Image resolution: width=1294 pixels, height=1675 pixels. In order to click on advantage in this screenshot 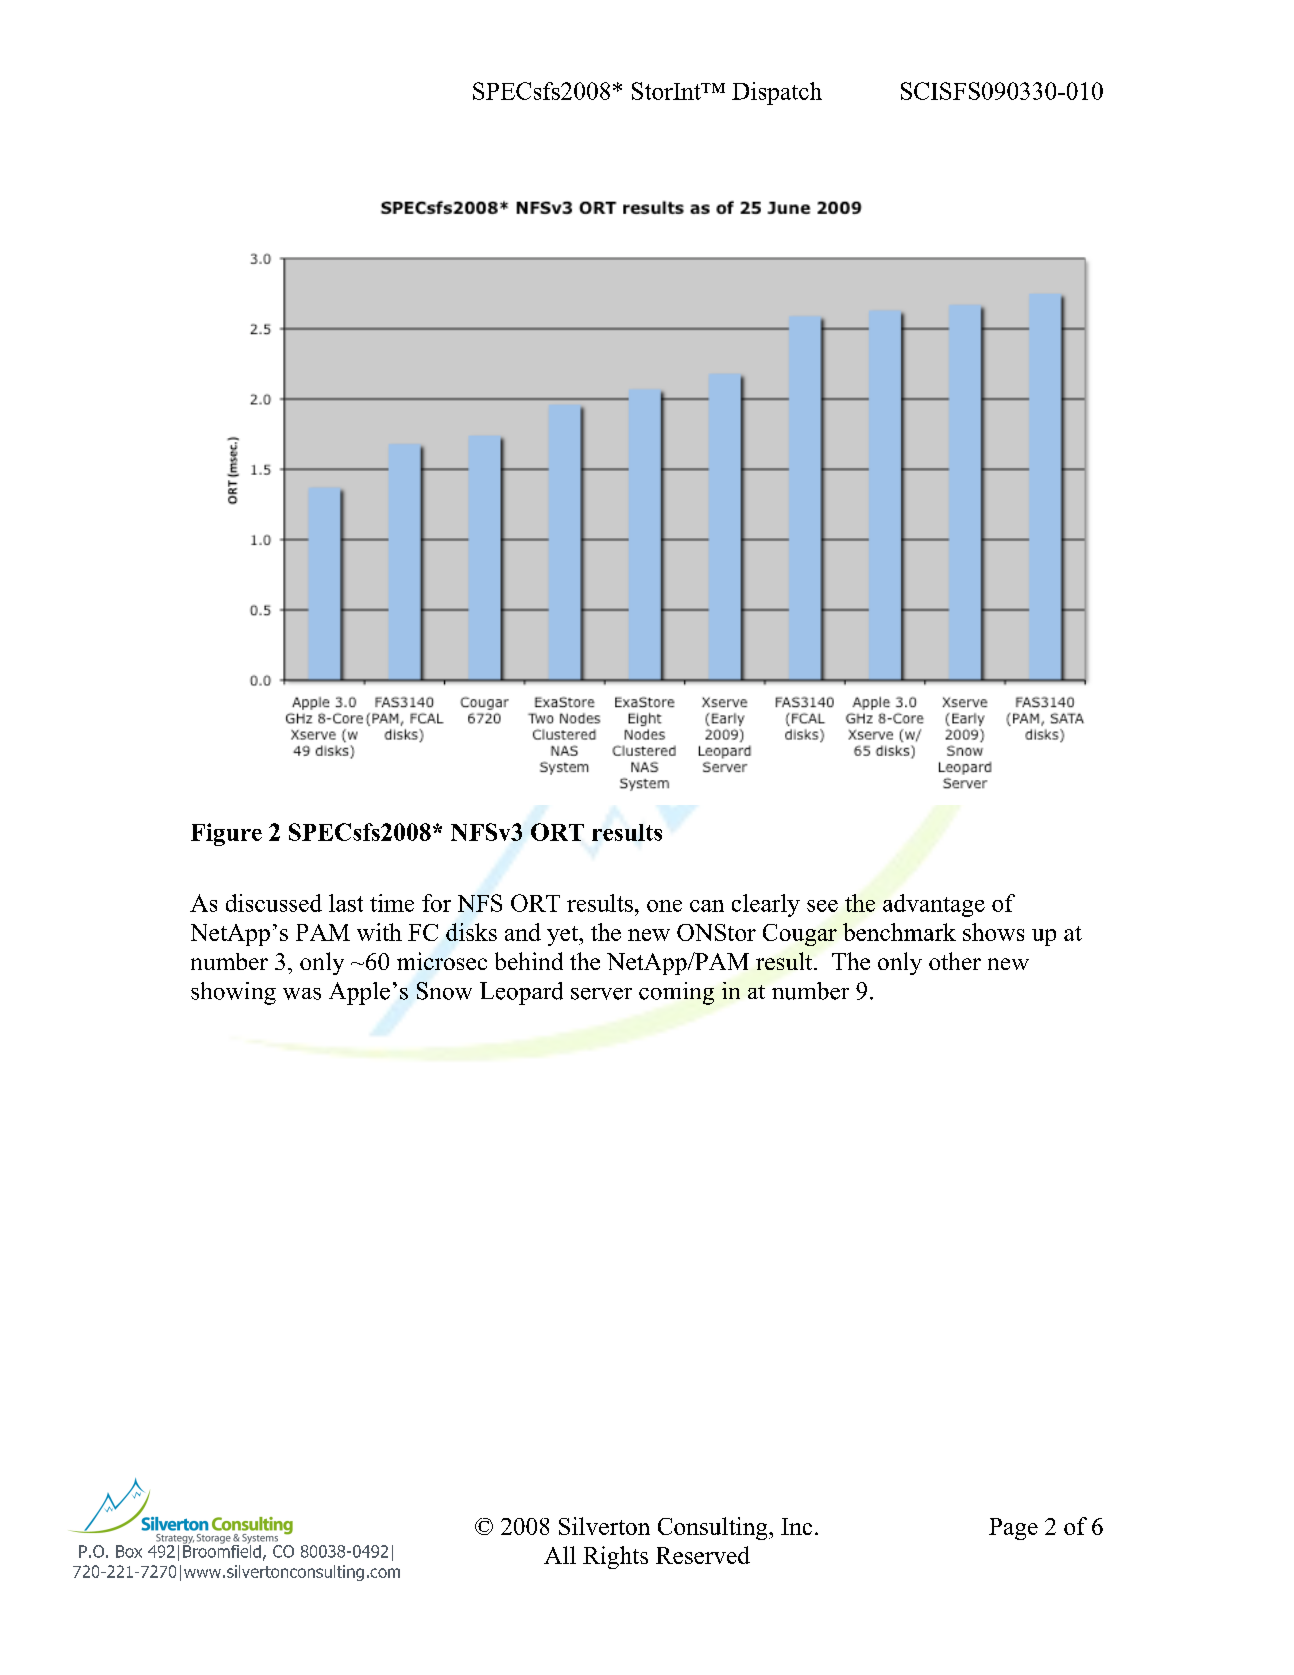, I will do `click(934, 905)`.
